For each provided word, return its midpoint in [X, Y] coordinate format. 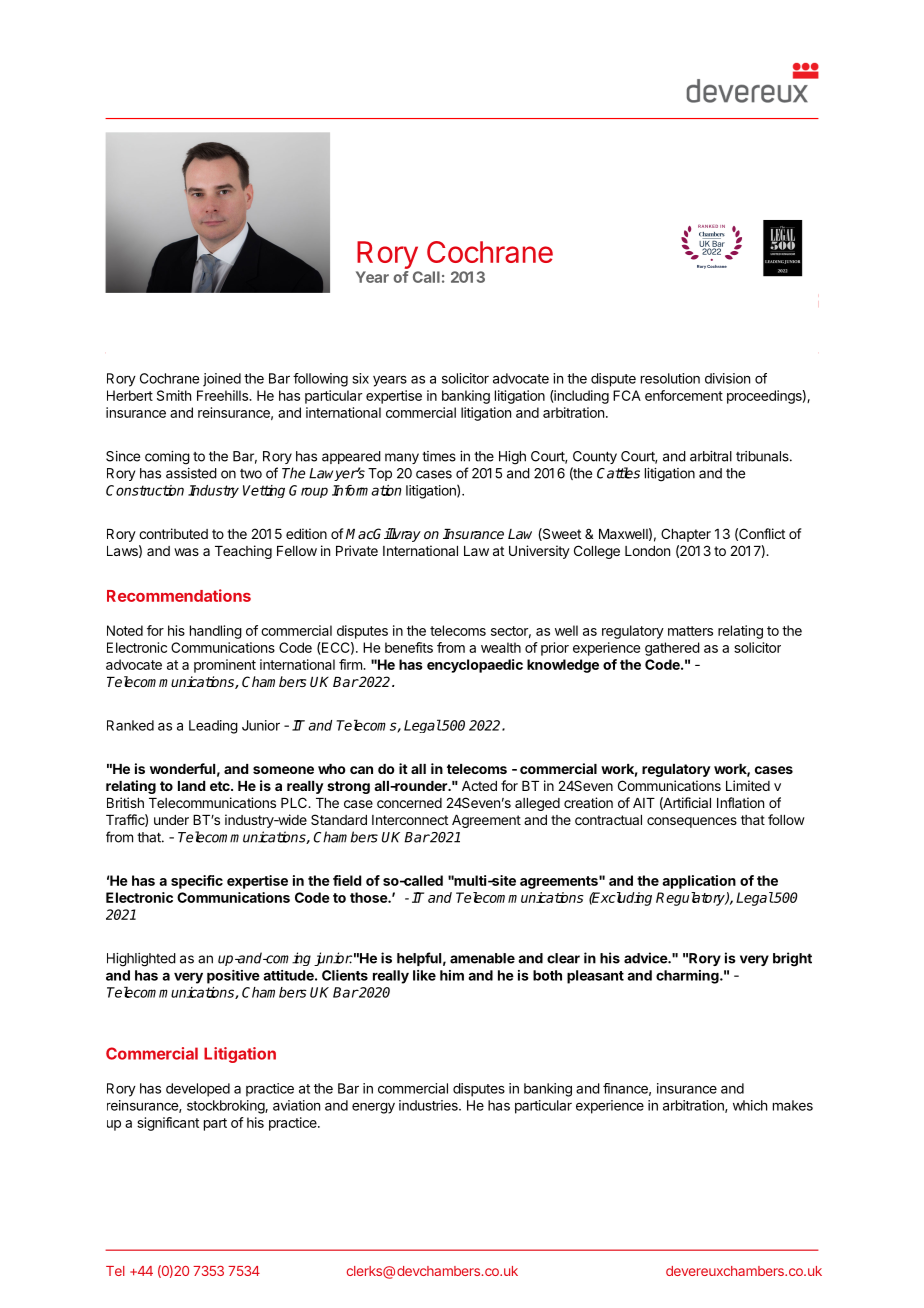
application [699, 882]
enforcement [684, 395]
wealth [501, 647]
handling [216, 632]
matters [690, 631]
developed [198, 1090]
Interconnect [410, 820]
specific [197, 882]
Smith [174, 395]
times [439, 456]
